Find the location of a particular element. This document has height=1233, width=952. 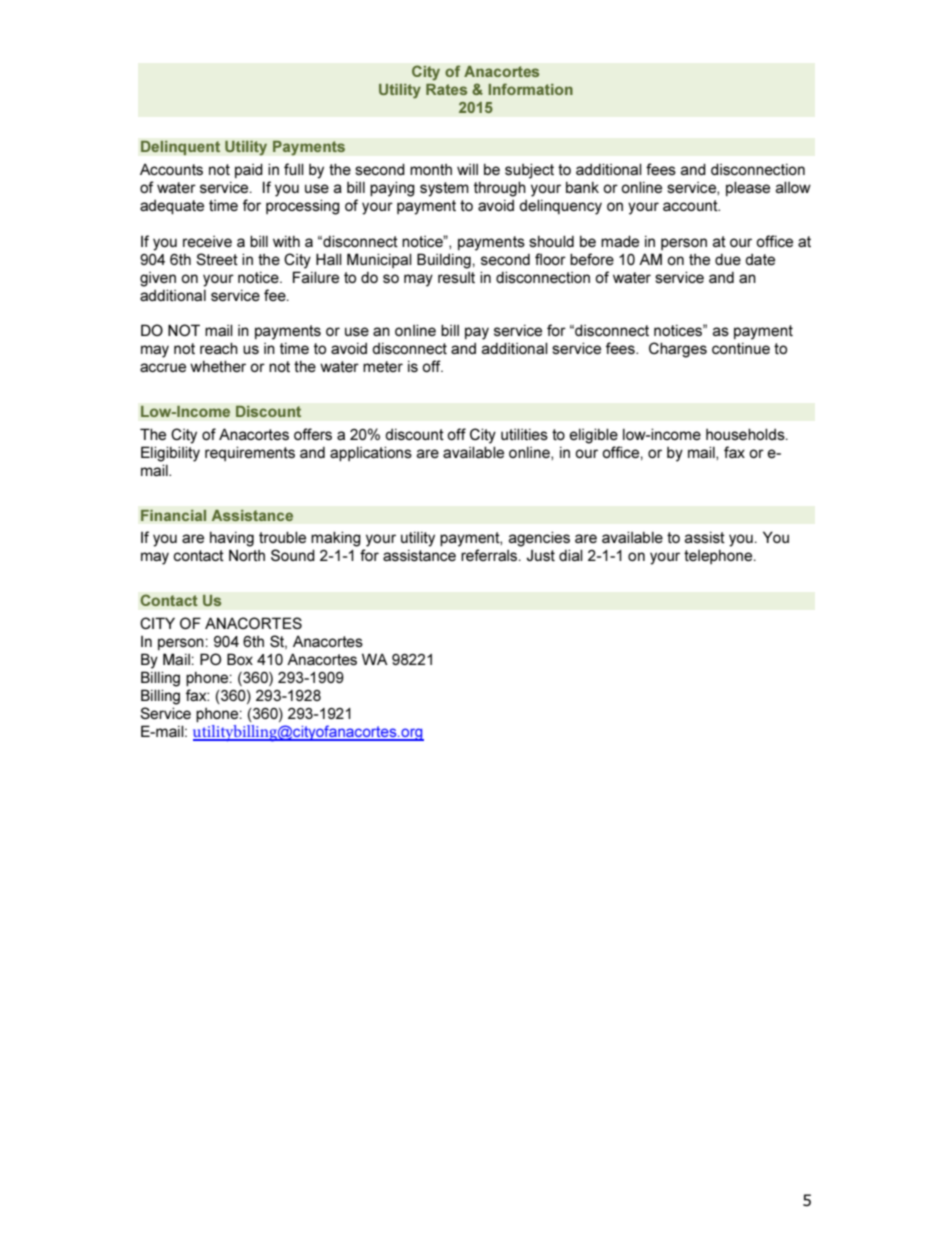

Street is located at coordinates (217, 259).
